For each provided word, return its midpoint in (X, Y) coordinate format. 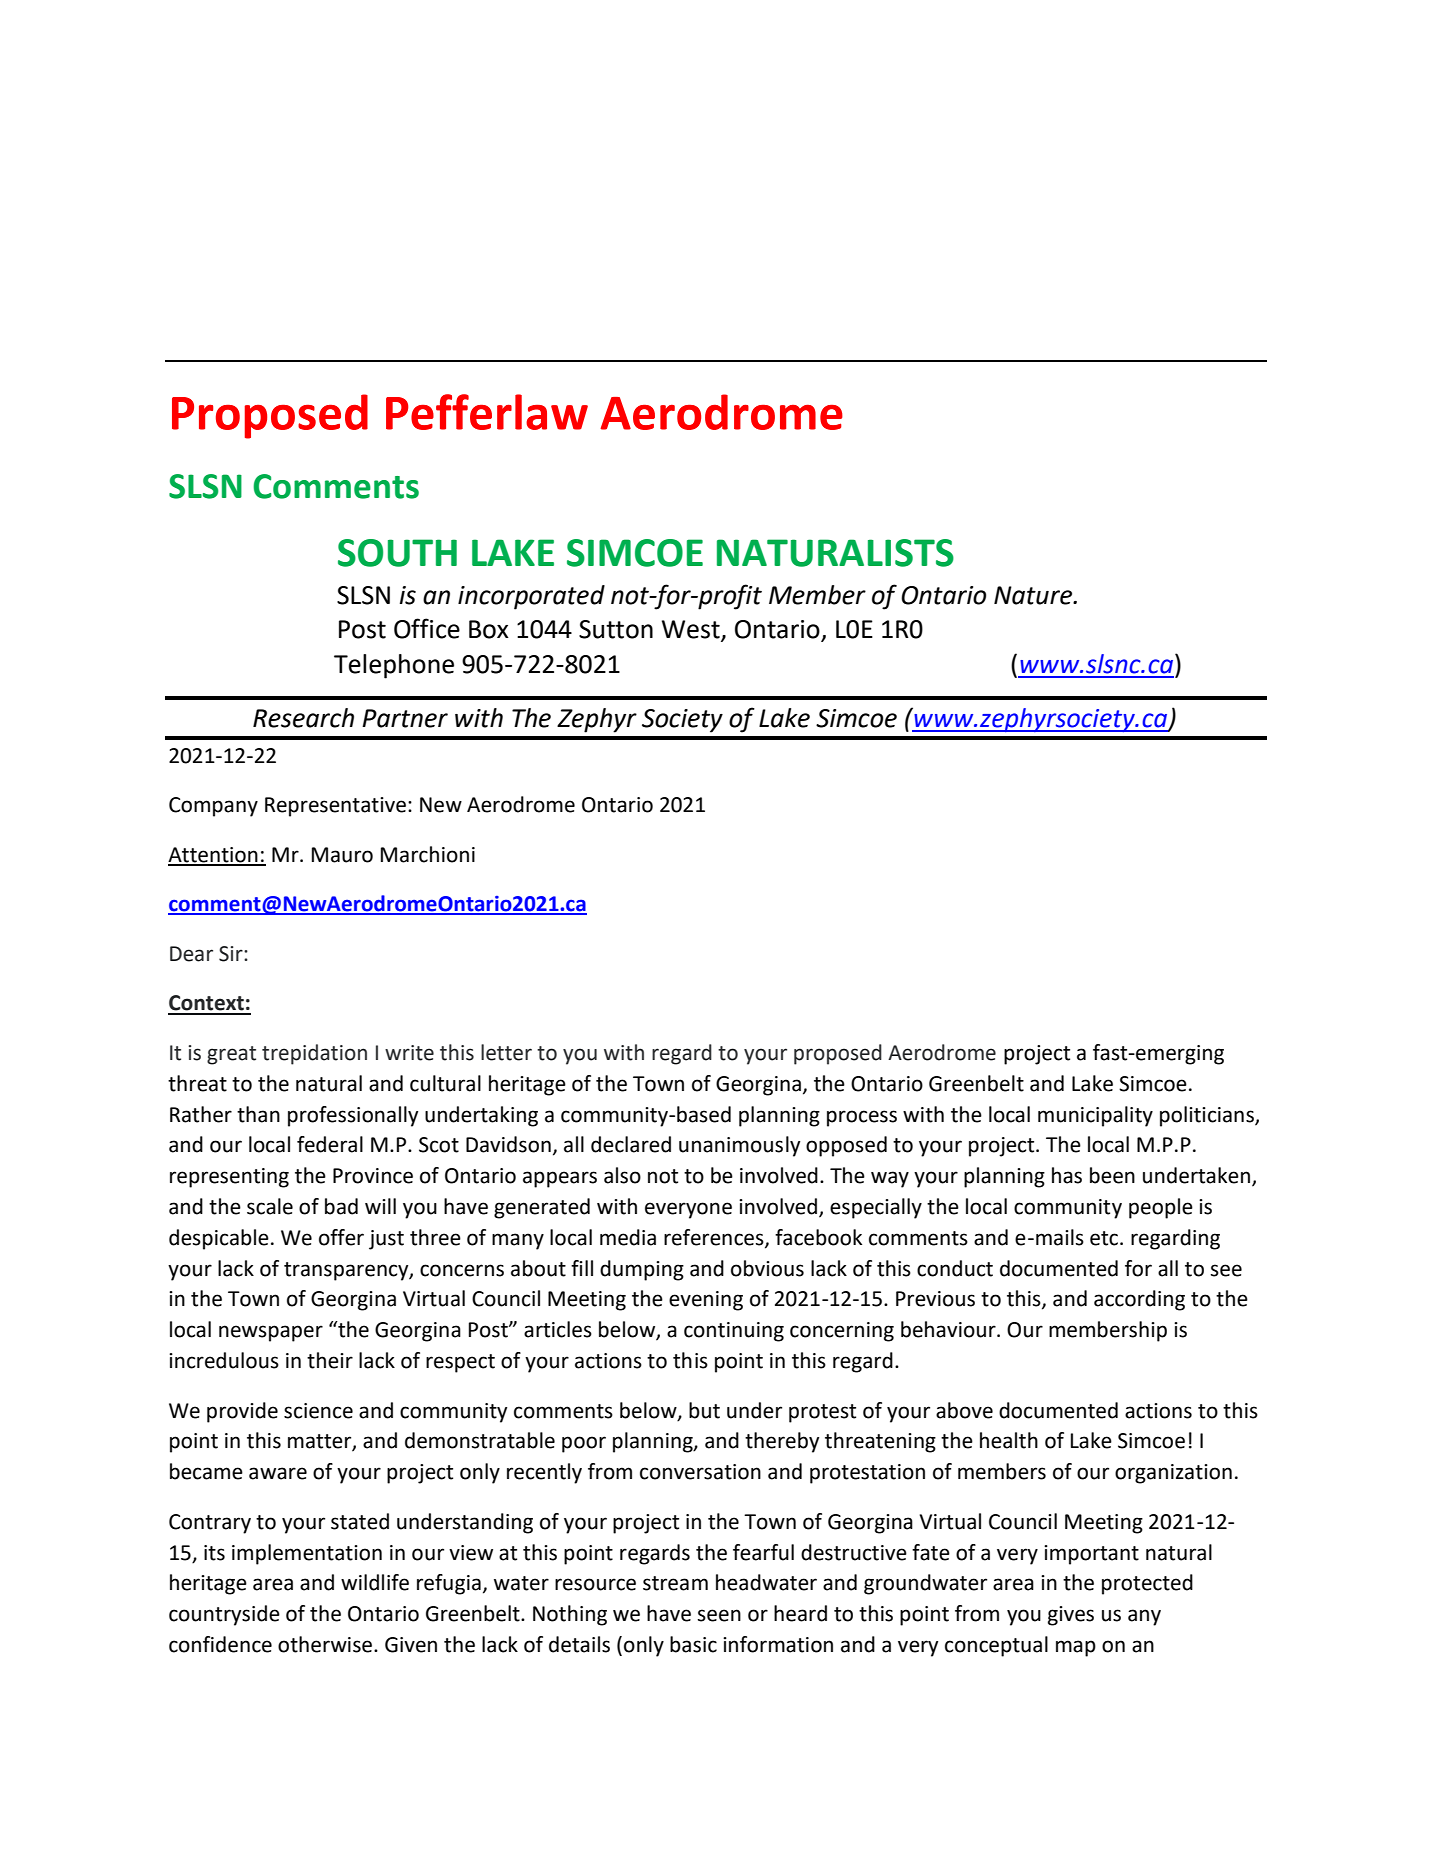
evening (706, 1301)
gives (1071, 1616)
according (1139, 1300)
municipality (1095, 1116)
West (692, 630)
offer (341, 1237)
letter (506, 1052)
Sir (232, 954)
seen (719, 1615)
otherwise (326, 1644)
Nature (1034, 595)
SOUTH (397, 553)
